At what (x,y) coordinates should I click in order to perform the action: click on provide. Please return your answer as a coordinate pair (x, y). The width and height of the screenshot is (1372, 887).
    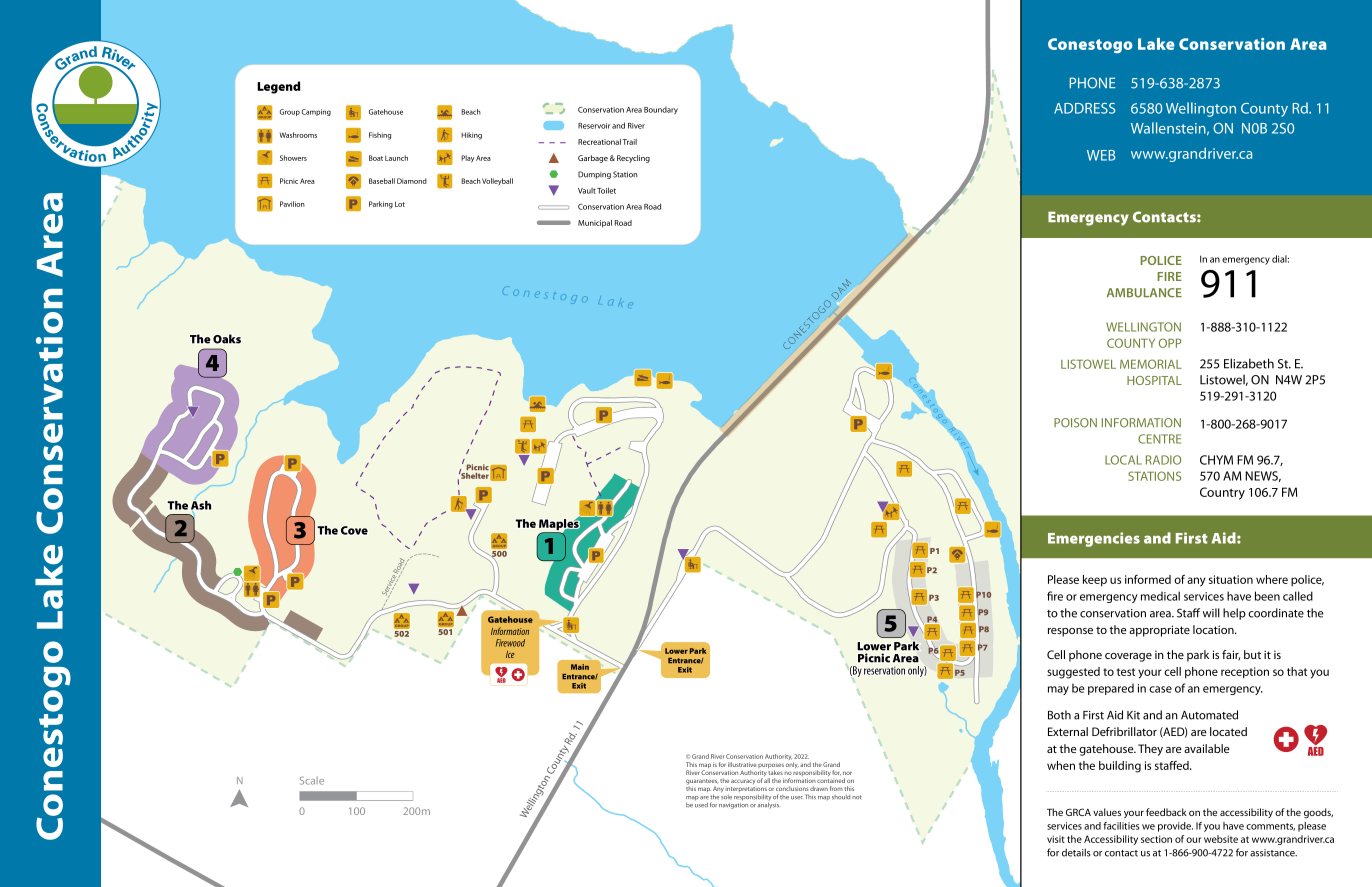
    Looking at the image, I should click on (1175, 827).
